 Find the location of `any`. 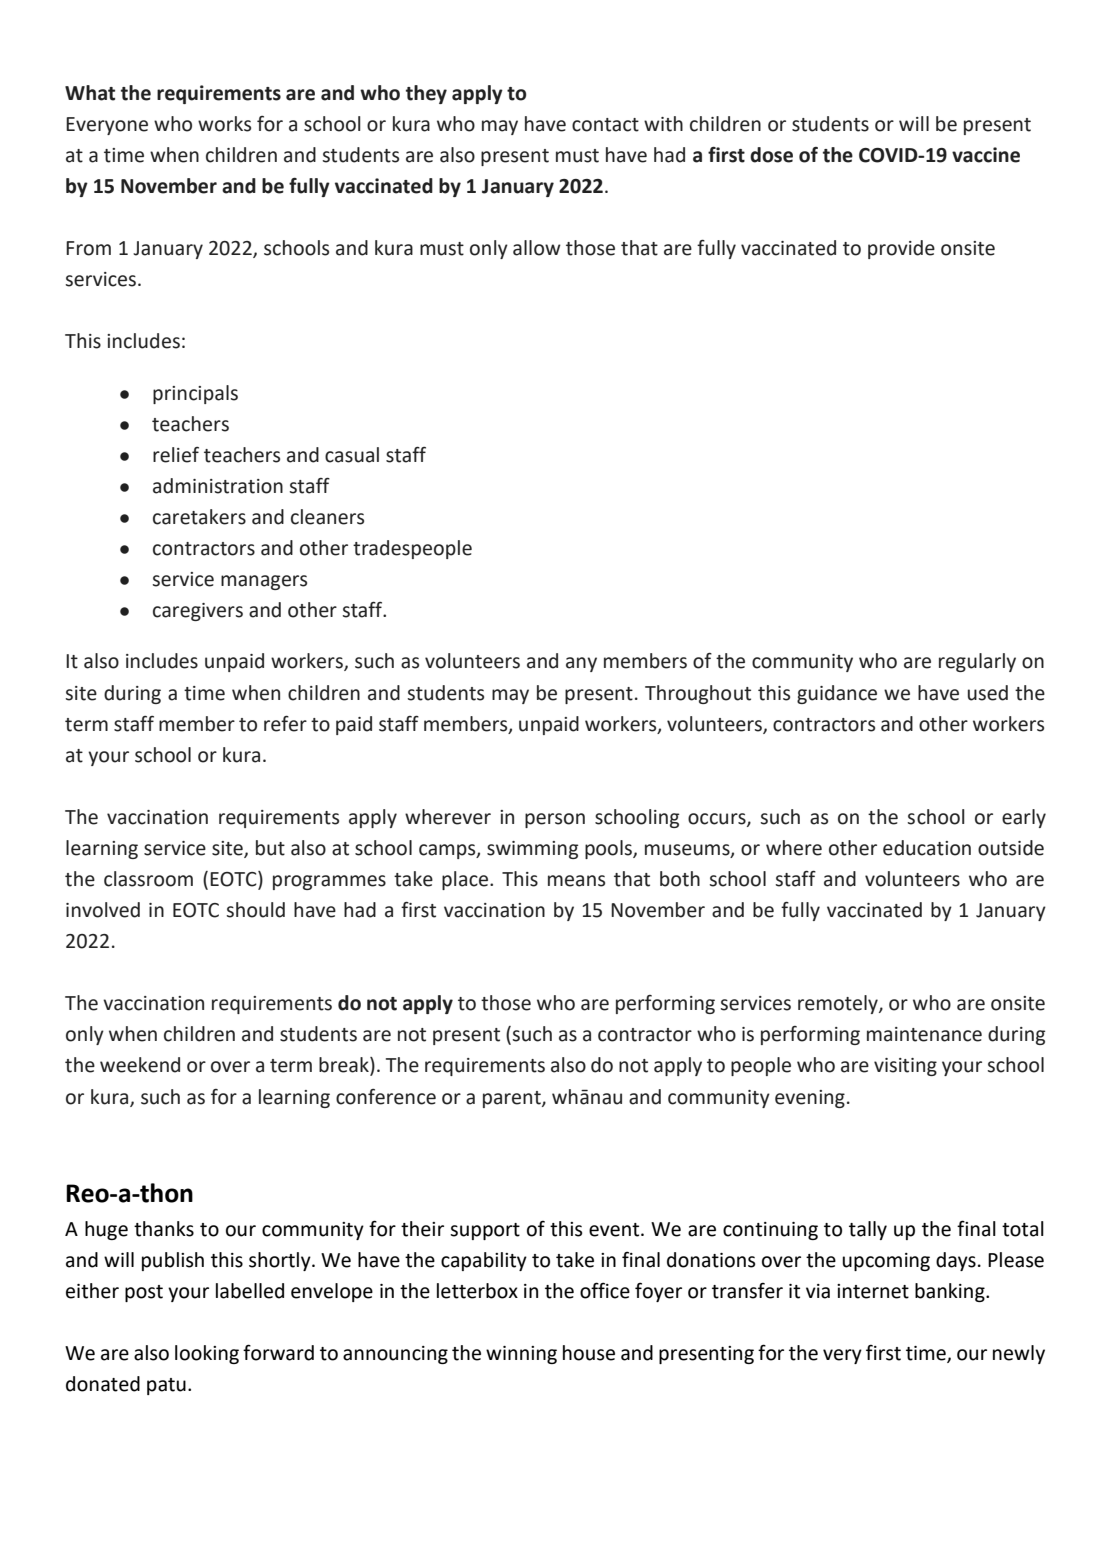

any is located at coordinates (581, 664).
